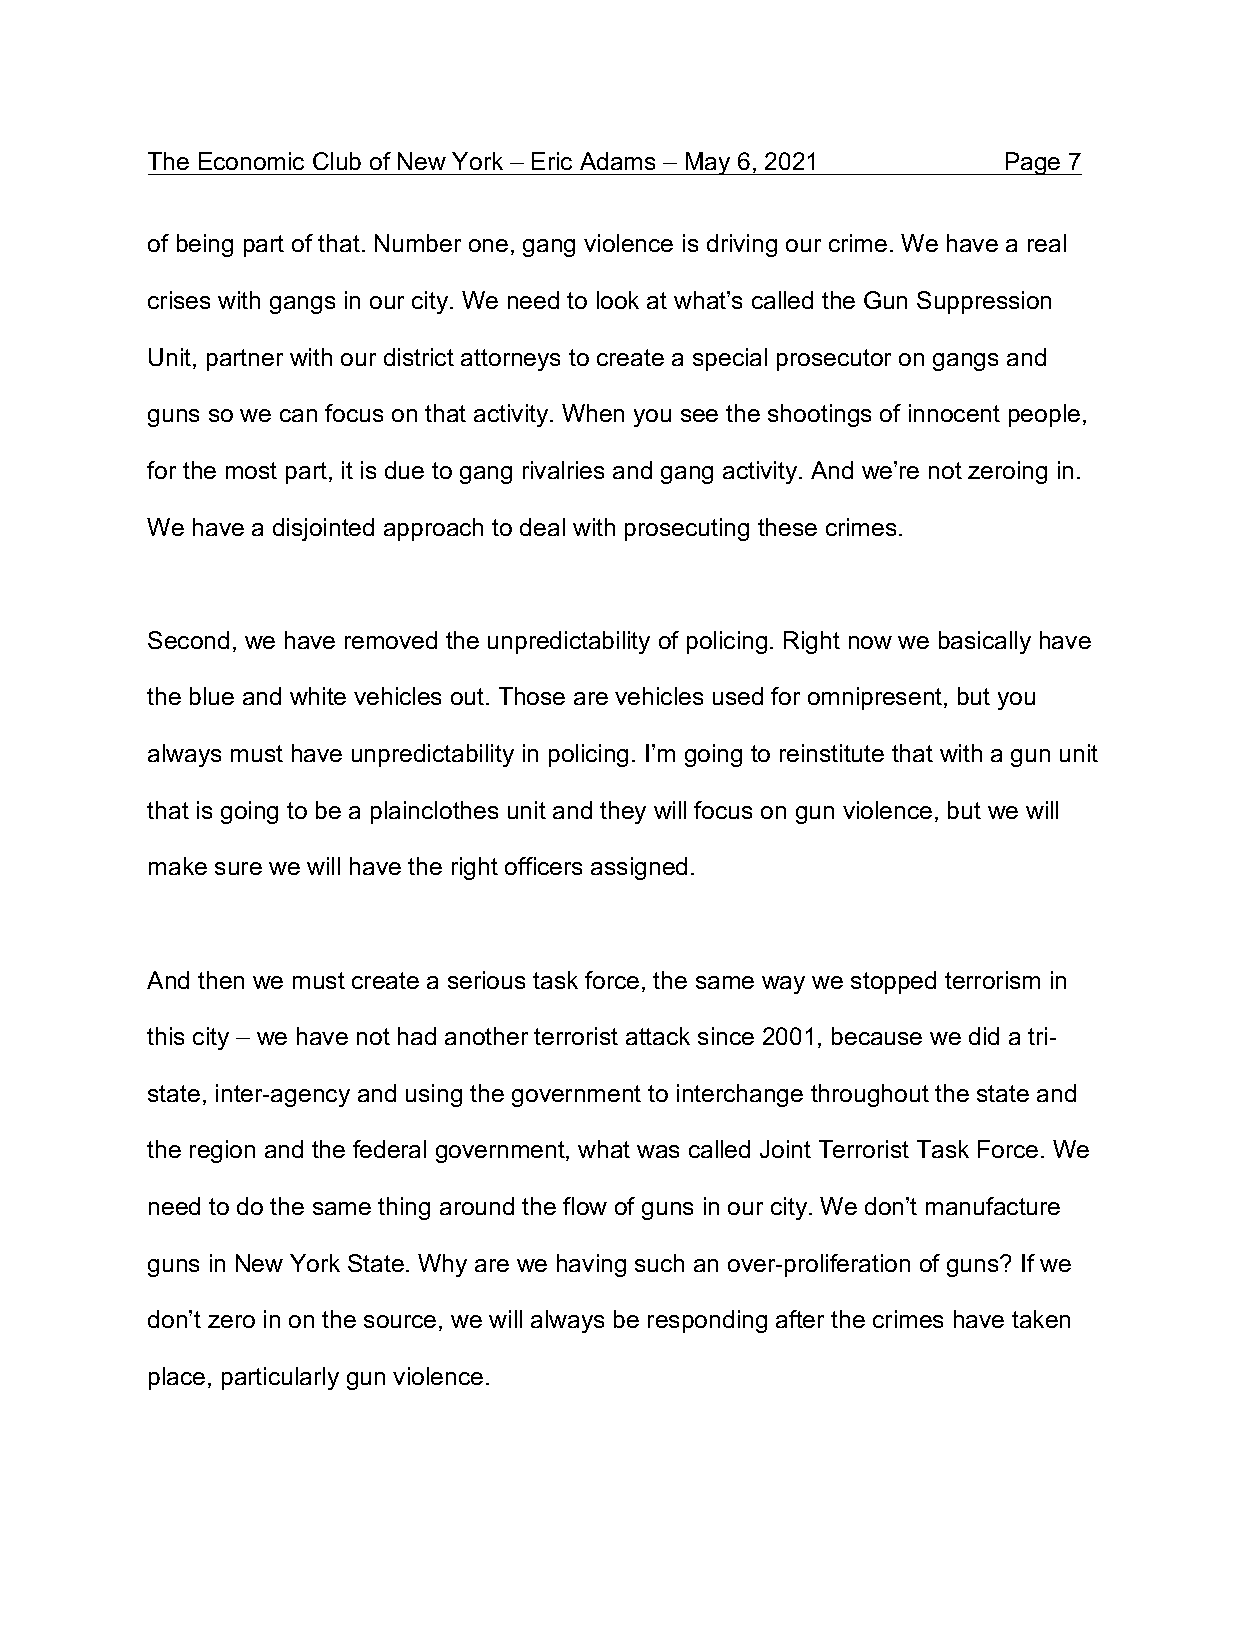  I want to click on Adams, so click(617, 161).
